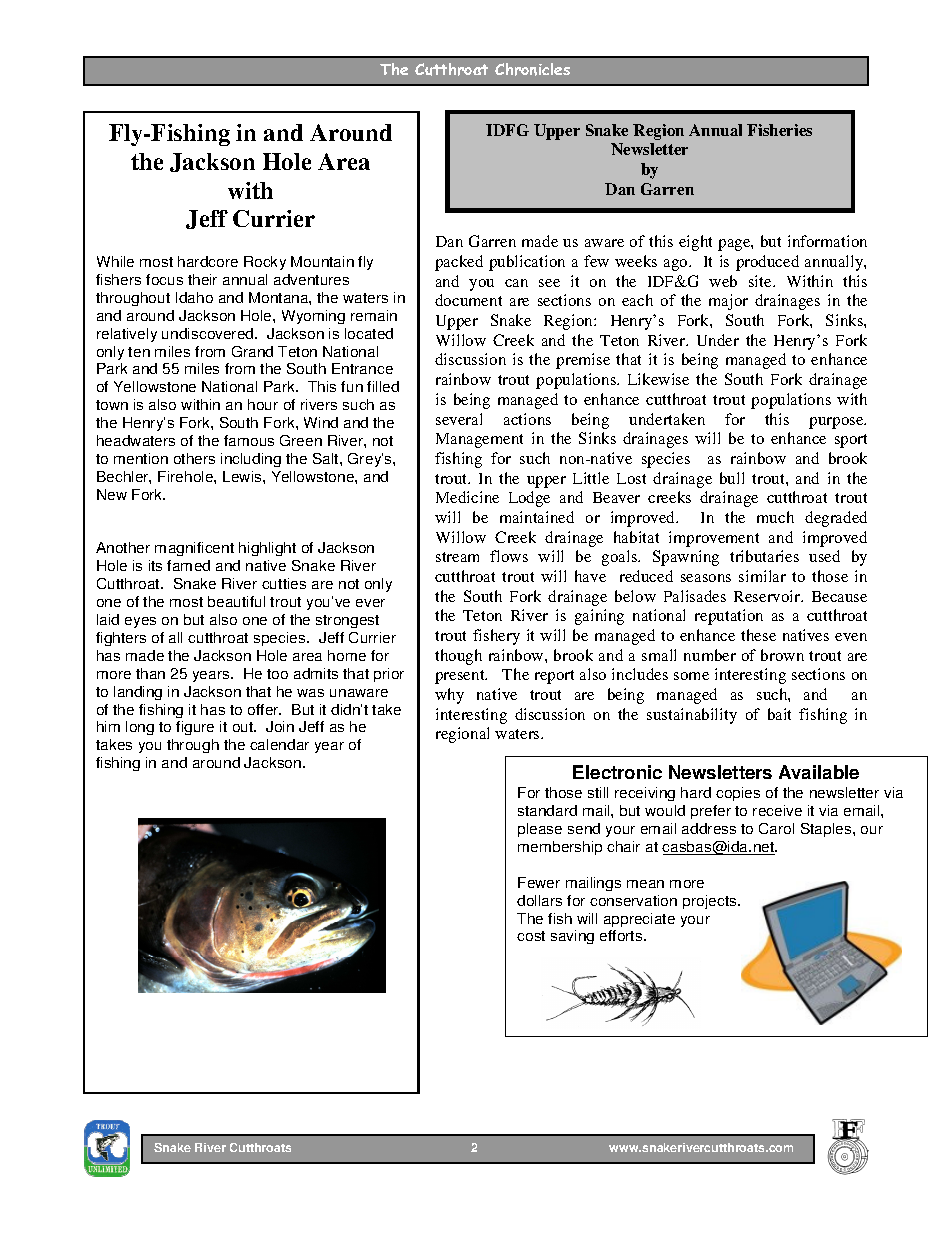 This page has width=952, height=1233. What do you see at coordinates (265, 263) in the page?
I see `Rocky` at bounding box center [265, 263].
